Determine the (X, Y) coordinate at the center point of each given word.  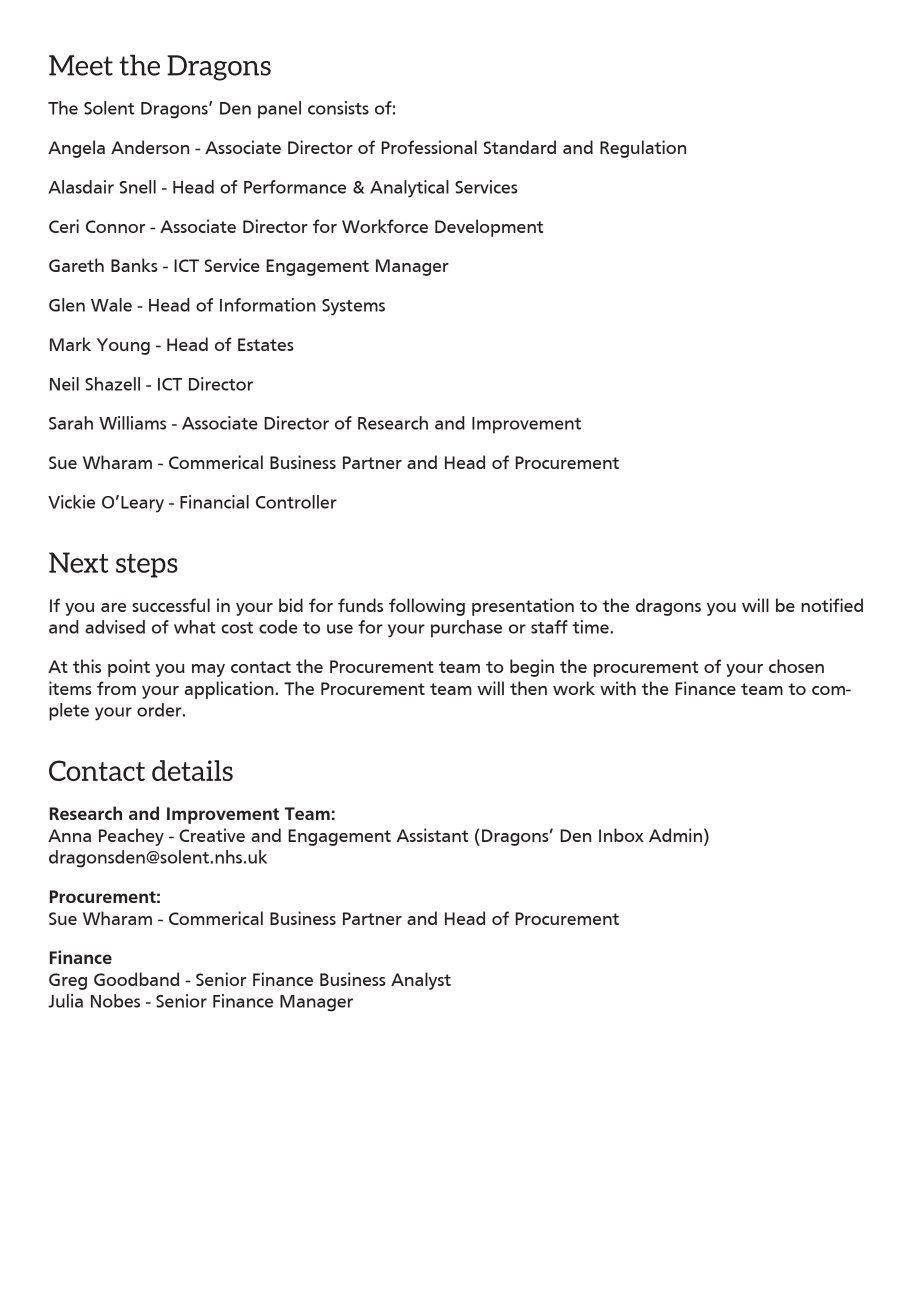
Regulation (643, 149)
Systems (353, 307)
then (528, 688)
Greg (68, 981)
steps (147, 566)
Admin (675, 835)
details (192, 770)
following (427, 607)
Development (489, 228)
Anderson (150, 147)
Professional (429, 147)
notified (832, 605)
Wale (111, 305)
